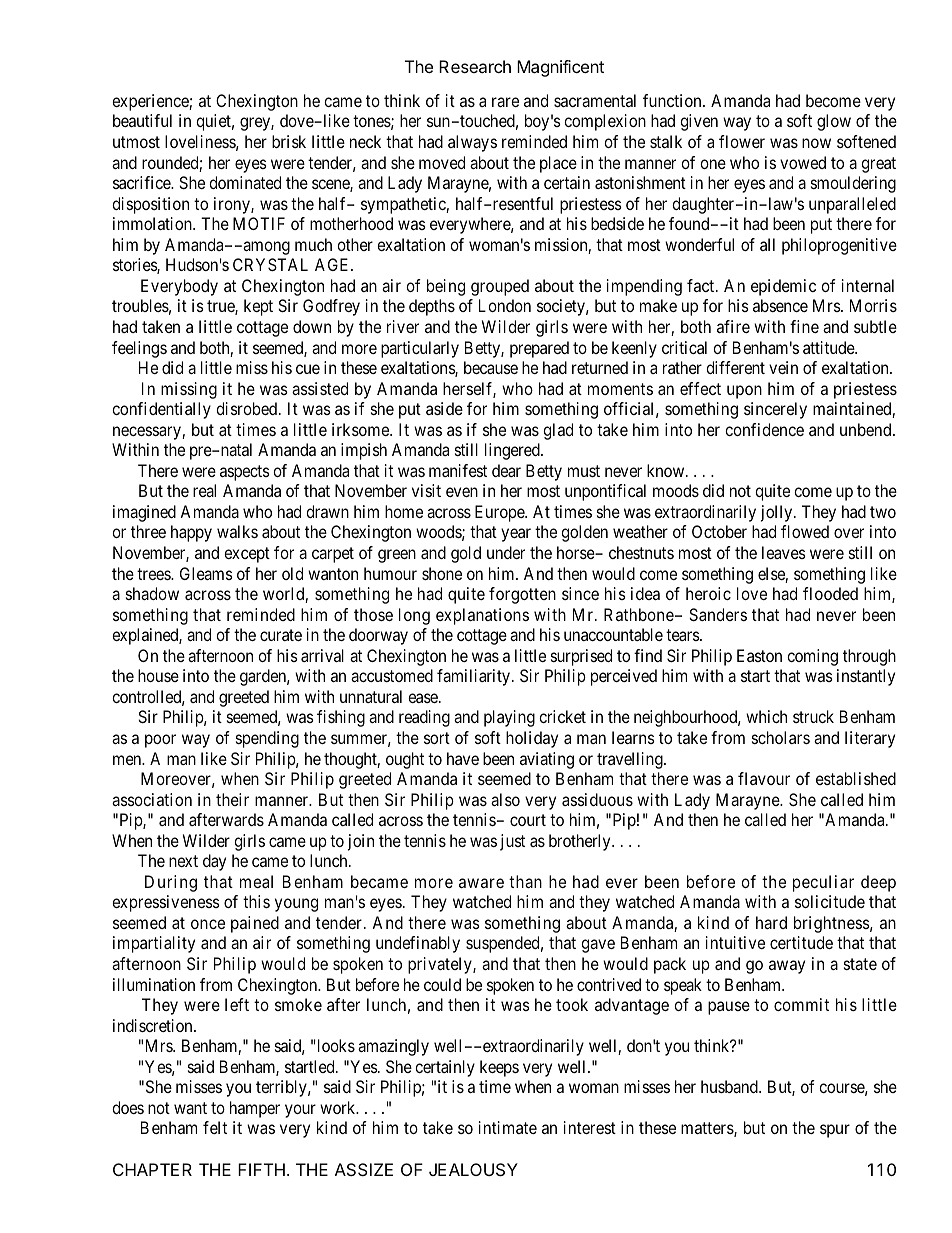  I want to click on beautiful, so click(142, 120).
